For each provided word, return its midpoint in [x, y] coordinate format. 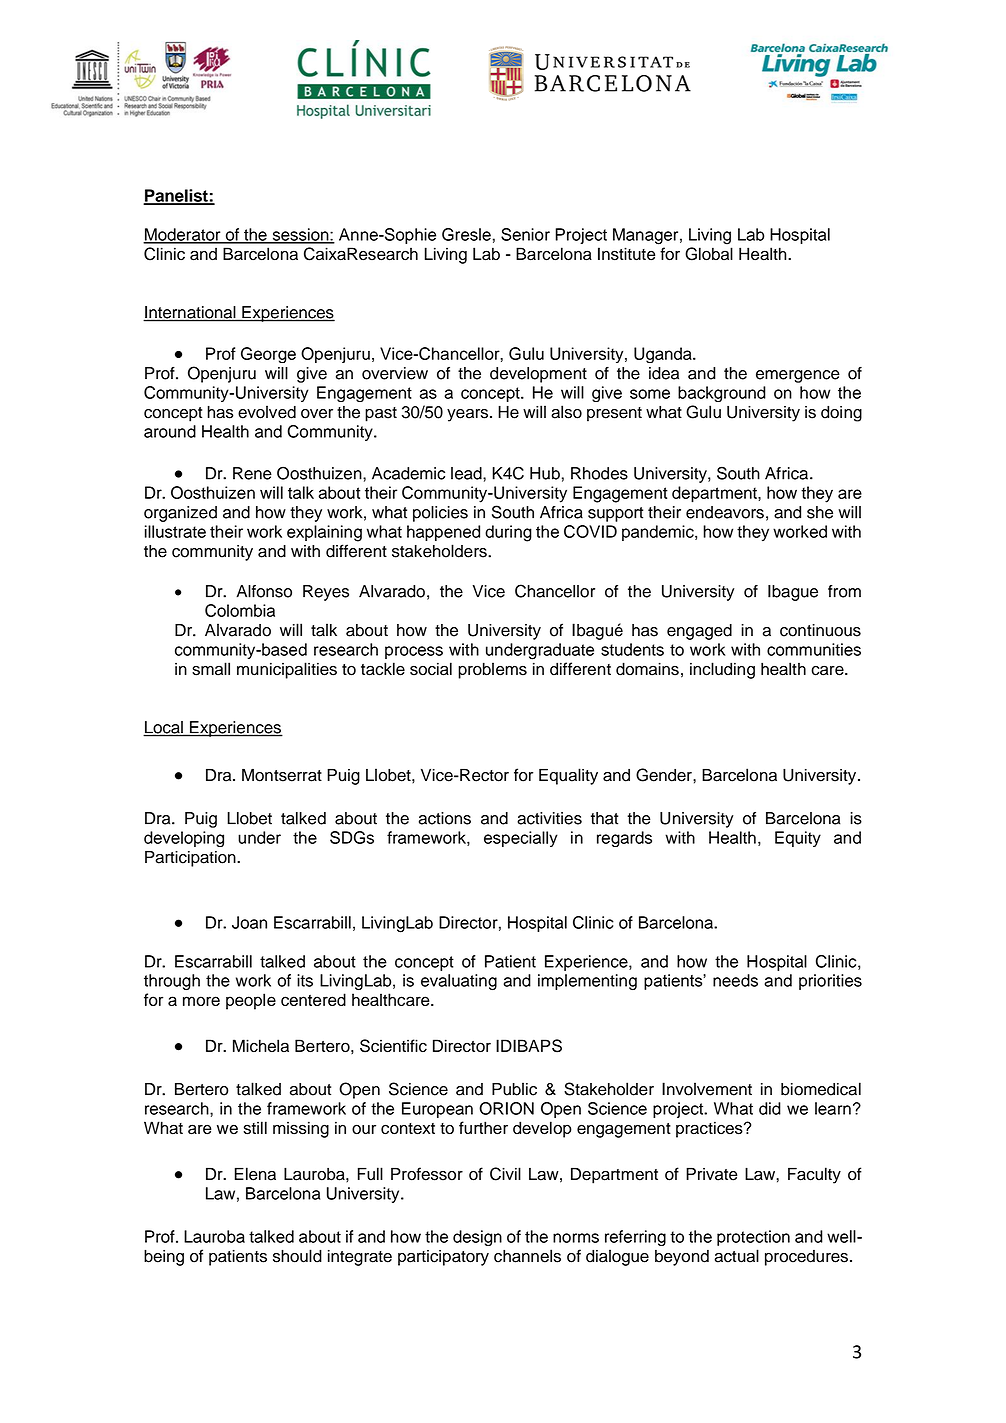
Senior [525, 234]
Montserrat [282, 775]
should [297, 1256]
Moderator [183, 235]
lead [467, 473]
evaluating [459, 982]
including [722, 670]
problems [492, 670]
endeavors [725, 512]
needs [735, 980]
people [251, 1001]
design [477, 1238]
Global [709, 254]
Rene [252, 473]
